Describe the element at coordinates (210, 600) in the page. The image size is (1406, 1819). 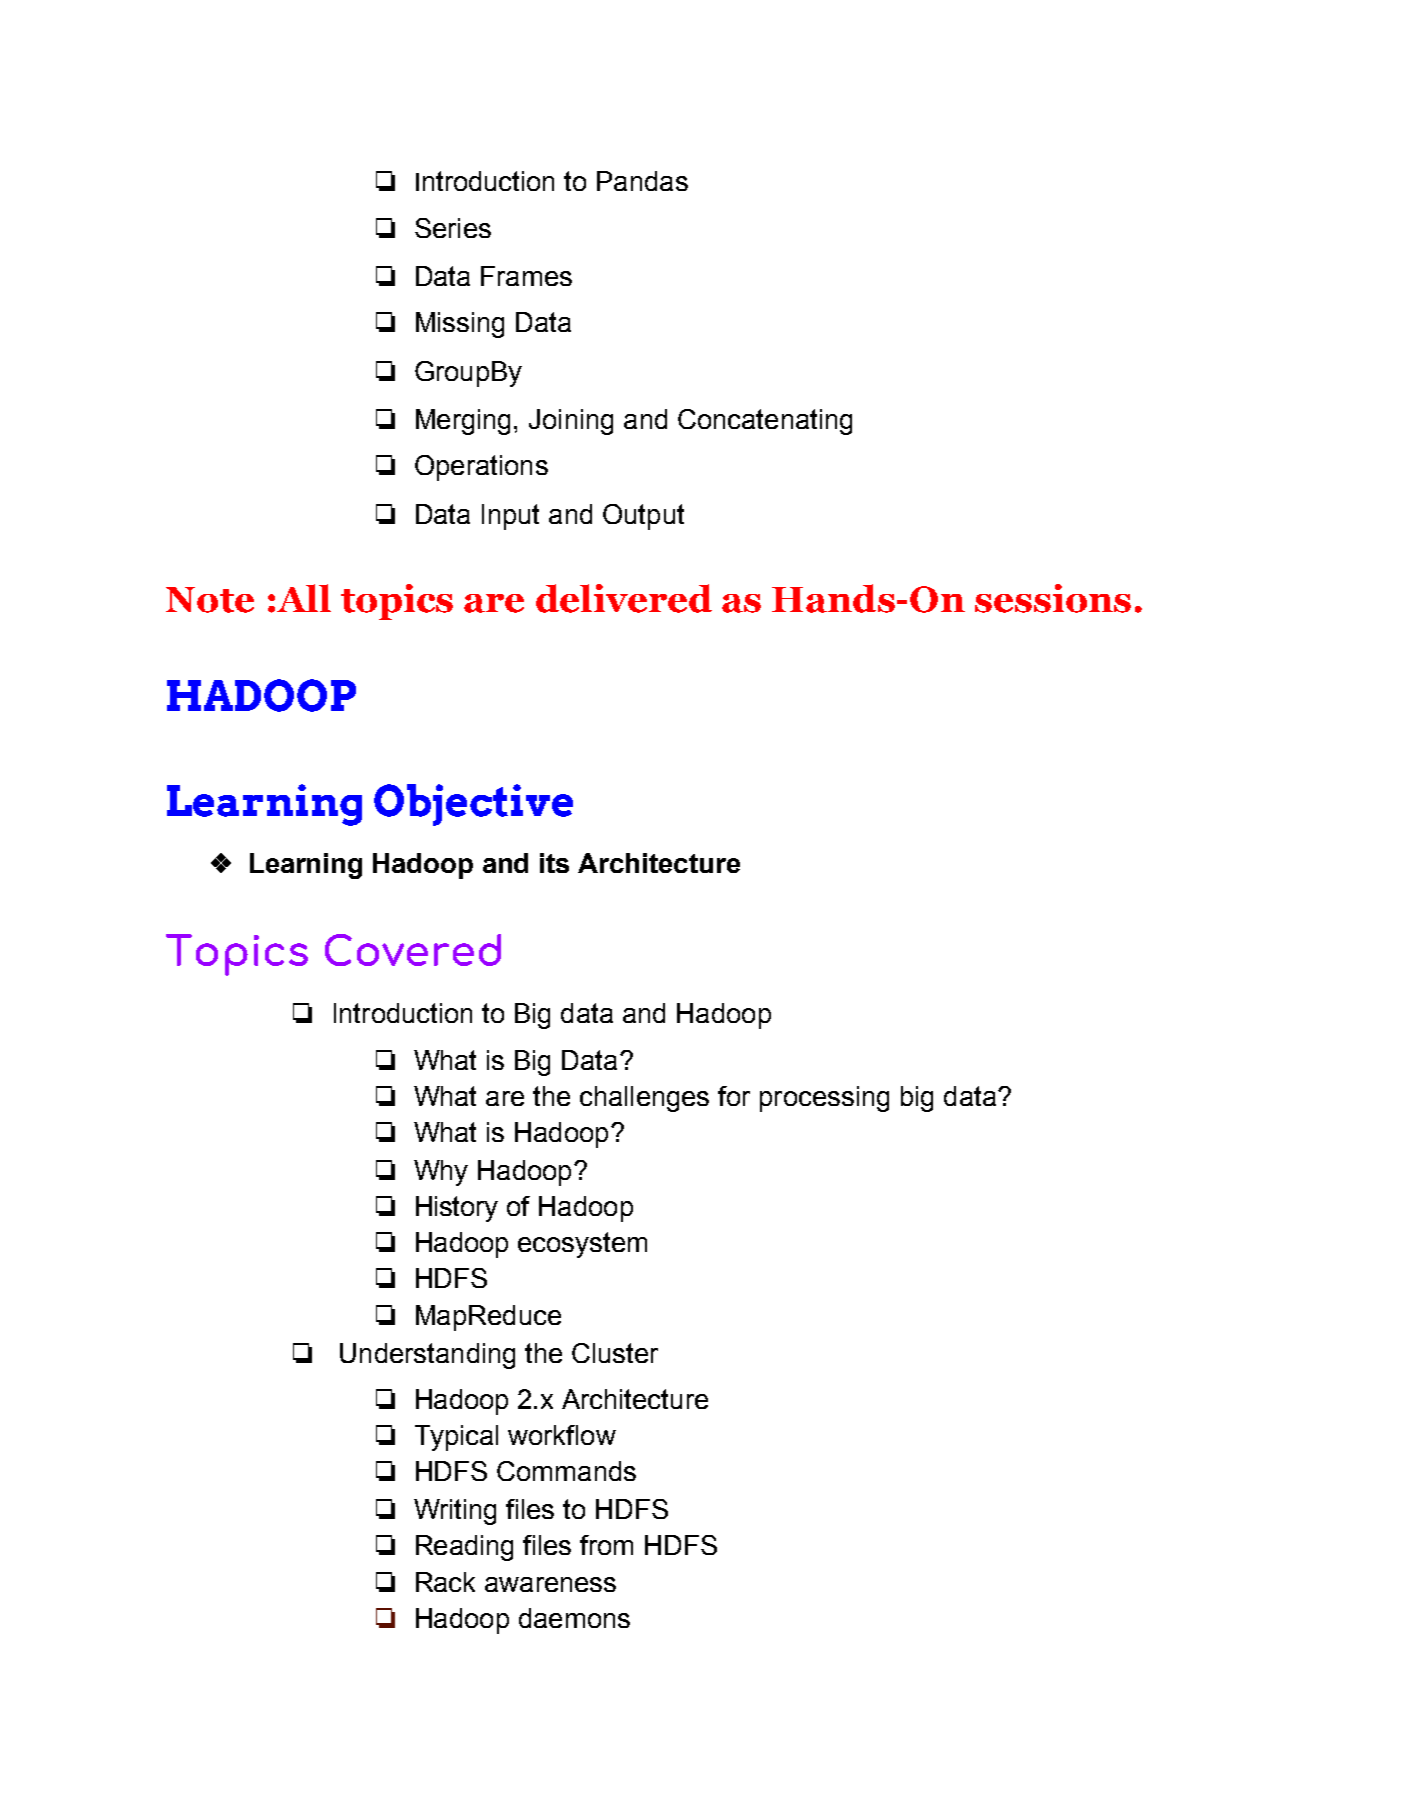
I see `Note` at that location.
